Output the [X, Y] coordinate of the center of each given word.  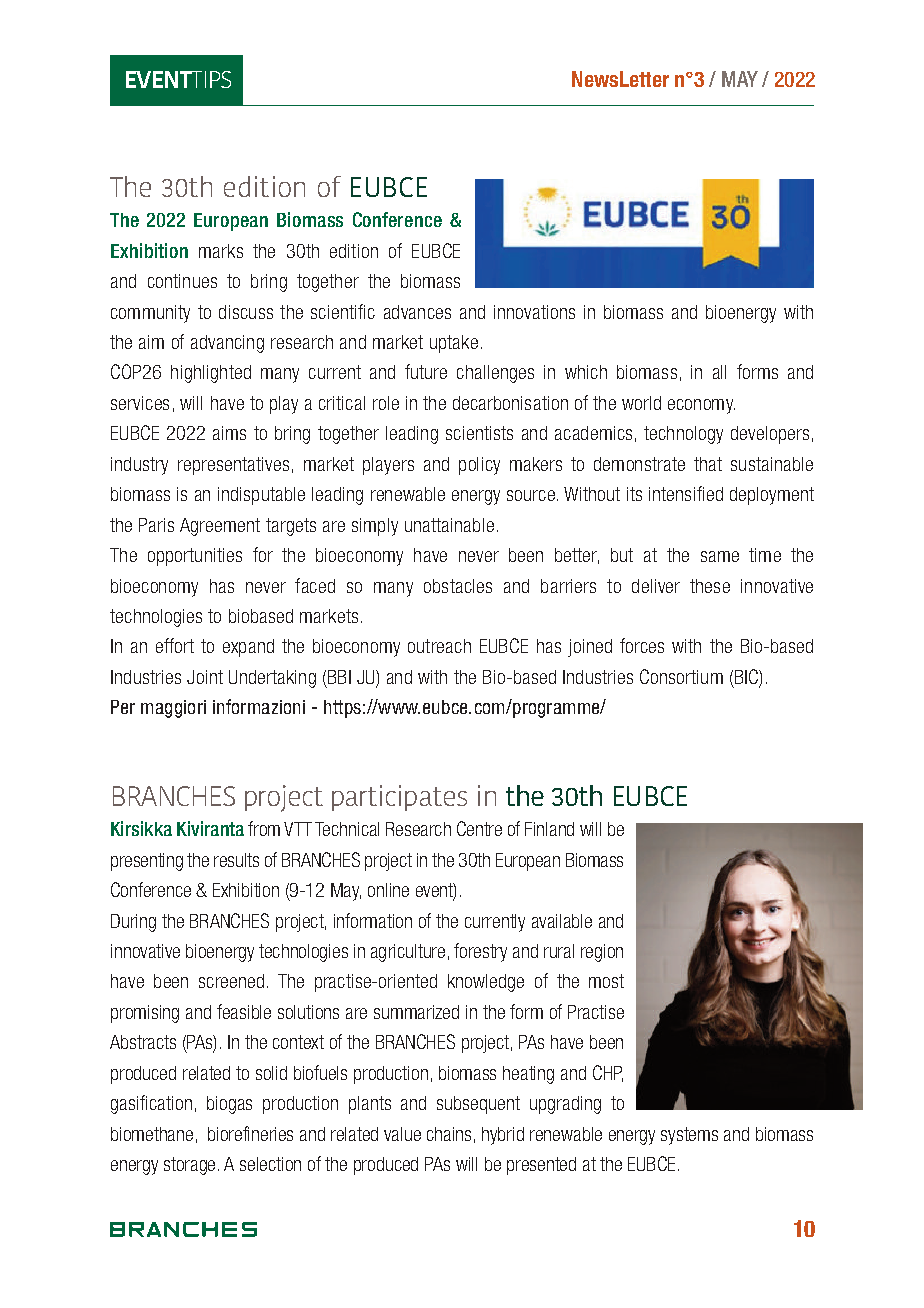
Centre [479, 828]
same [720, 556]
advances [417, 312]
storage [189, 1166]
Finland [549, 829]
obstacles [458, 586]
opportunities [195, 557]
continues [182, 281]
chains [449, 1134]
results [236, 860]
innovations [534, 312]
